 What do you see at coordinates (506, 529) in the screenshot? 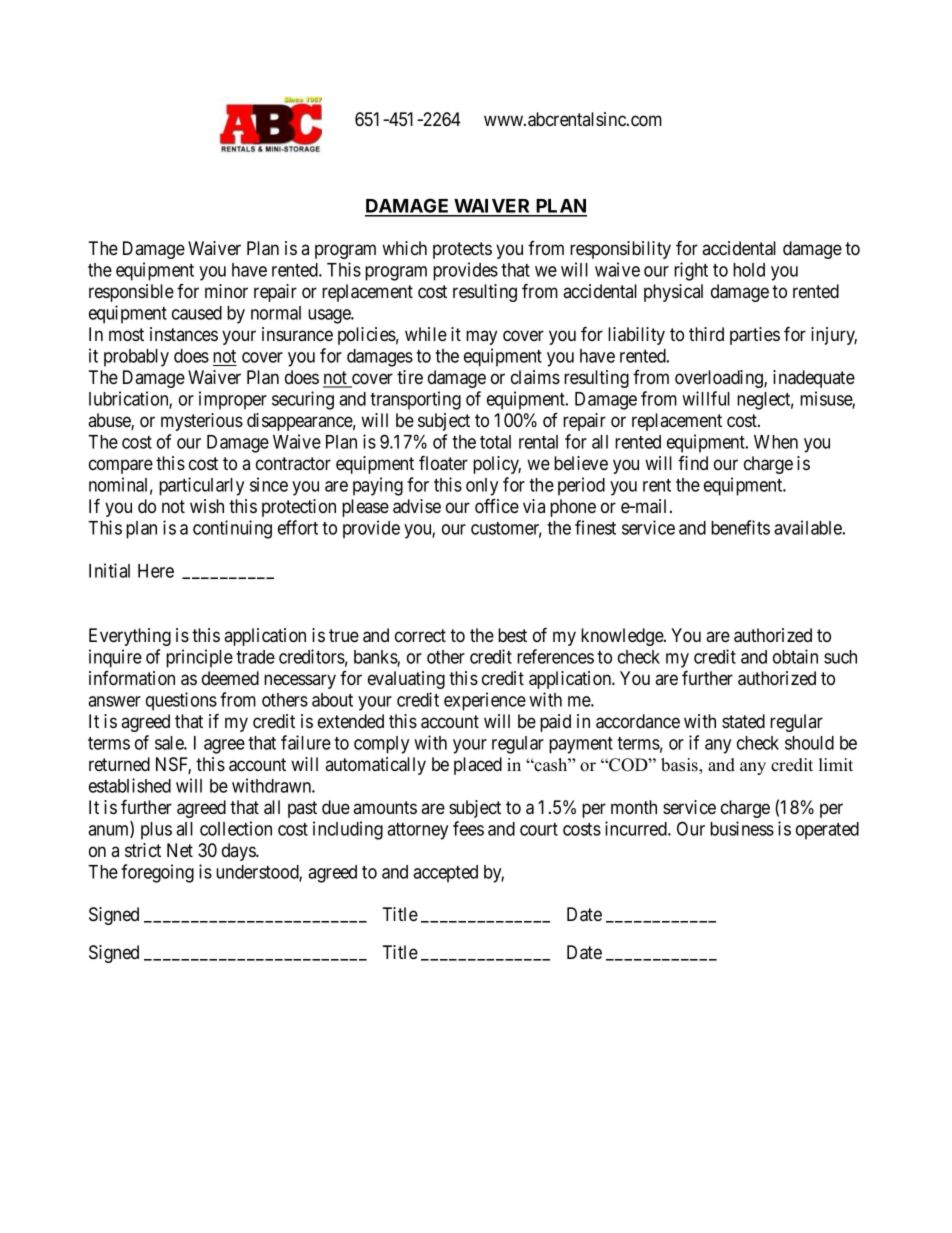
I see `customer` at bounding box center [506, 529].
